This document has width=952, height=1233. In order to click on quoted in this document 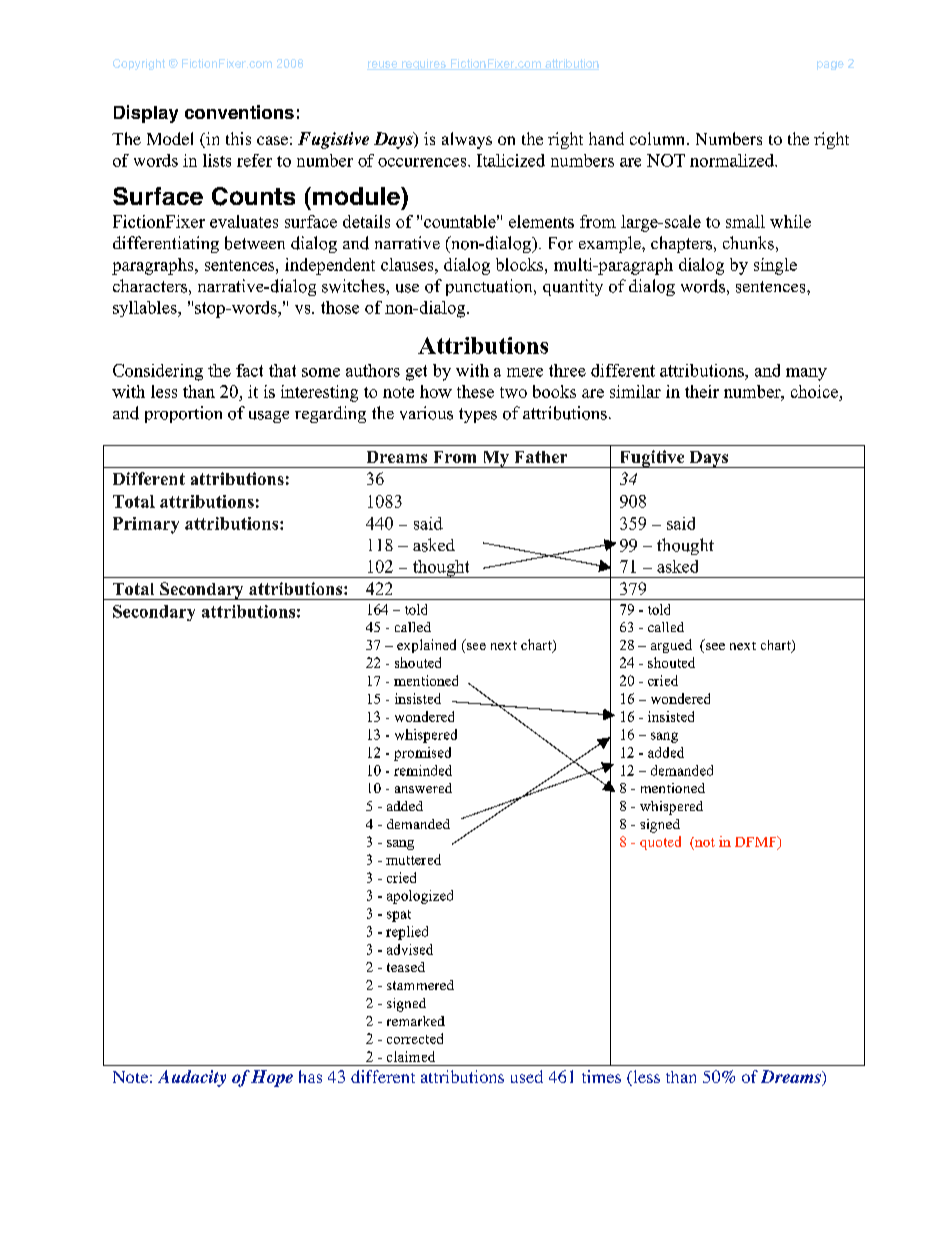, I will do `click(660, 843)`.
